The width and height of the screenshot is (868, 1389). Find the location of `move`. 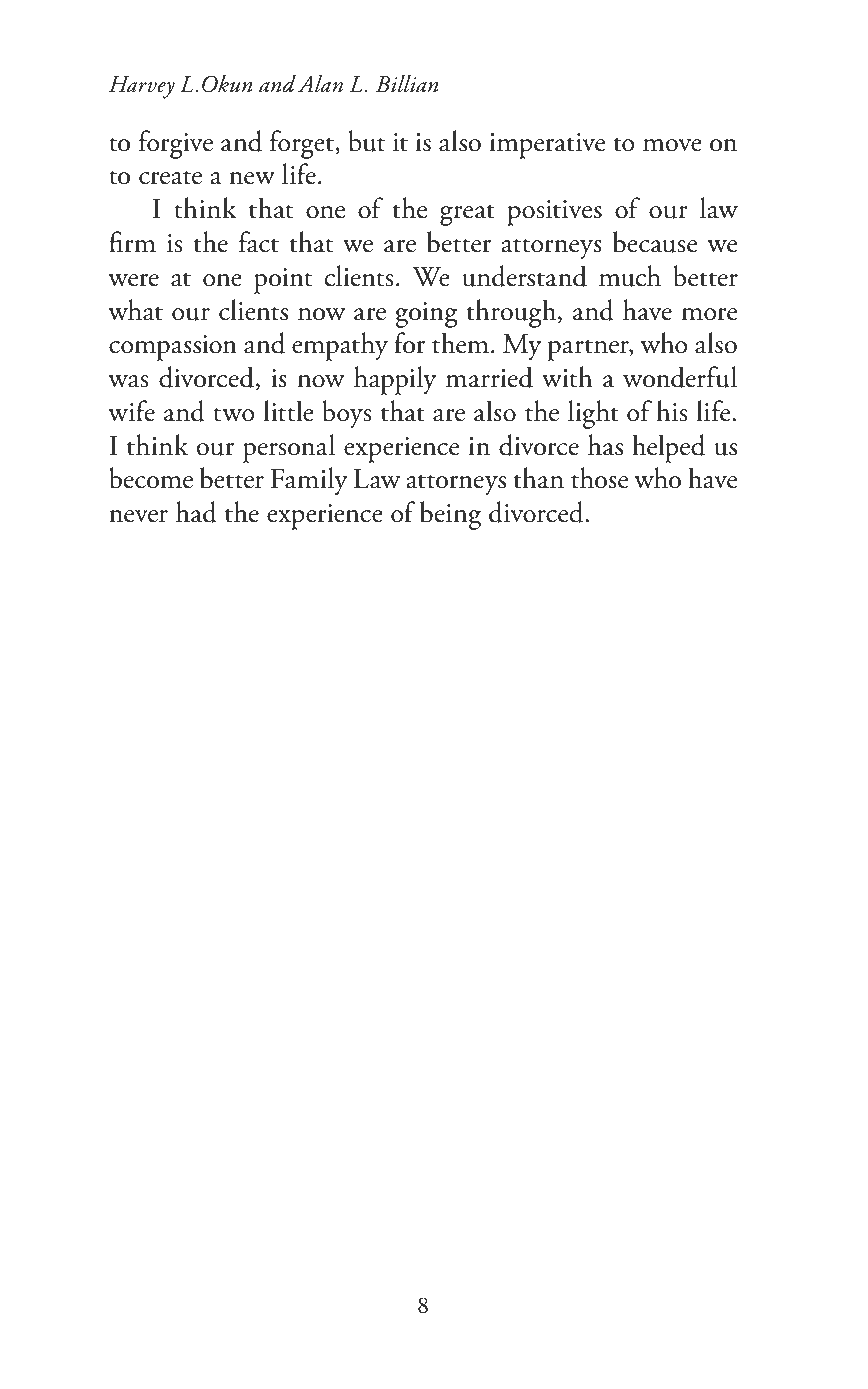

move is located at coordinates (672, 145).
